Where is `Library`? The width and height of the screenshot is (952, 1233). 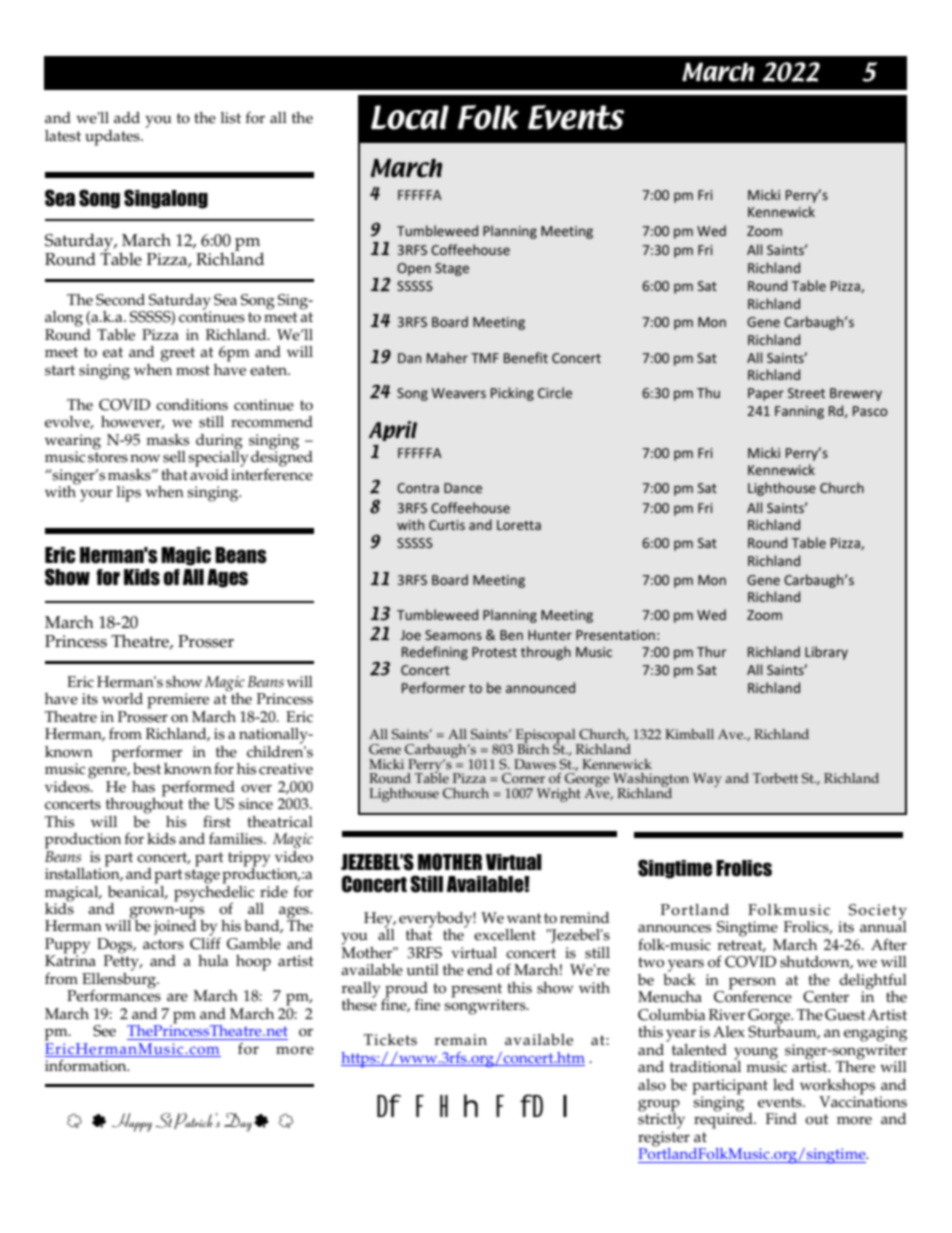
Library is located at coordinates (826, 653).
